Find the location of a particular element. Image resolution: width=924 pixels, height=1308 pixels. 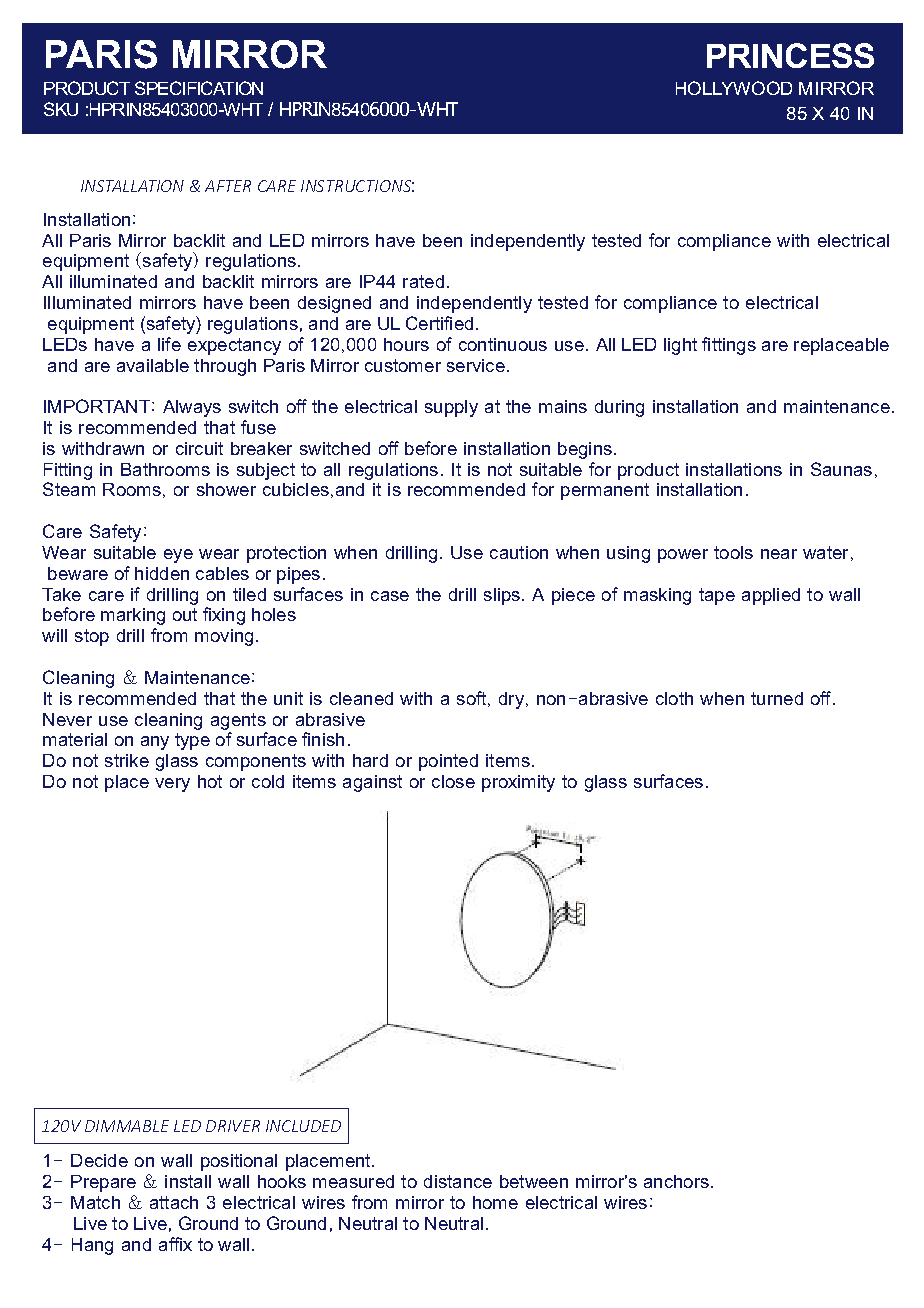

service is located at coordinates (476, 365).
